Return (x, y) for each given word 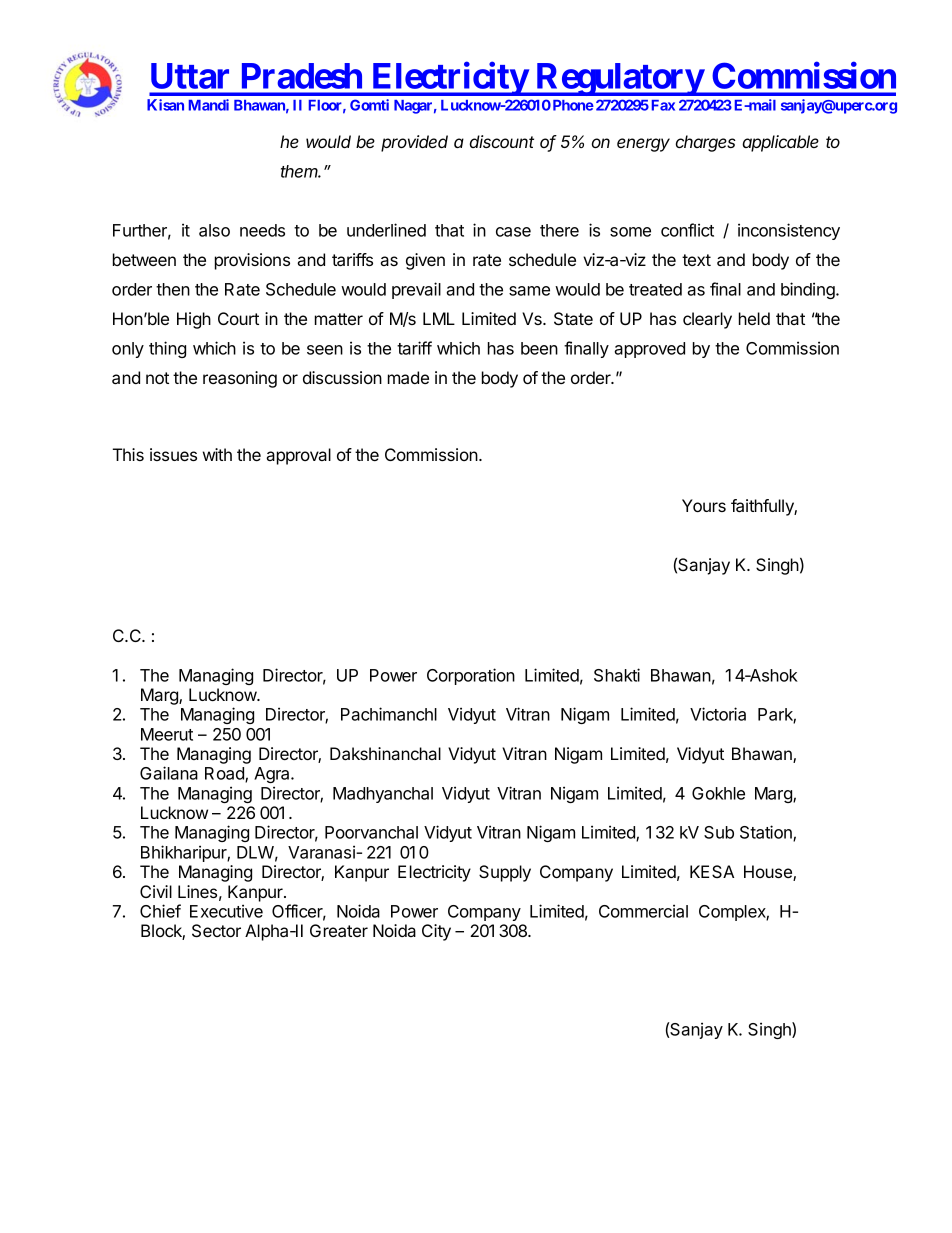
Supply (505, 873)
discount (502, 141)
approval (298, 456)
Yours (704, 505)
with (217, 454)
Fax (663, 105)
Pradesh (302, 76)
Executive (226, 911)
